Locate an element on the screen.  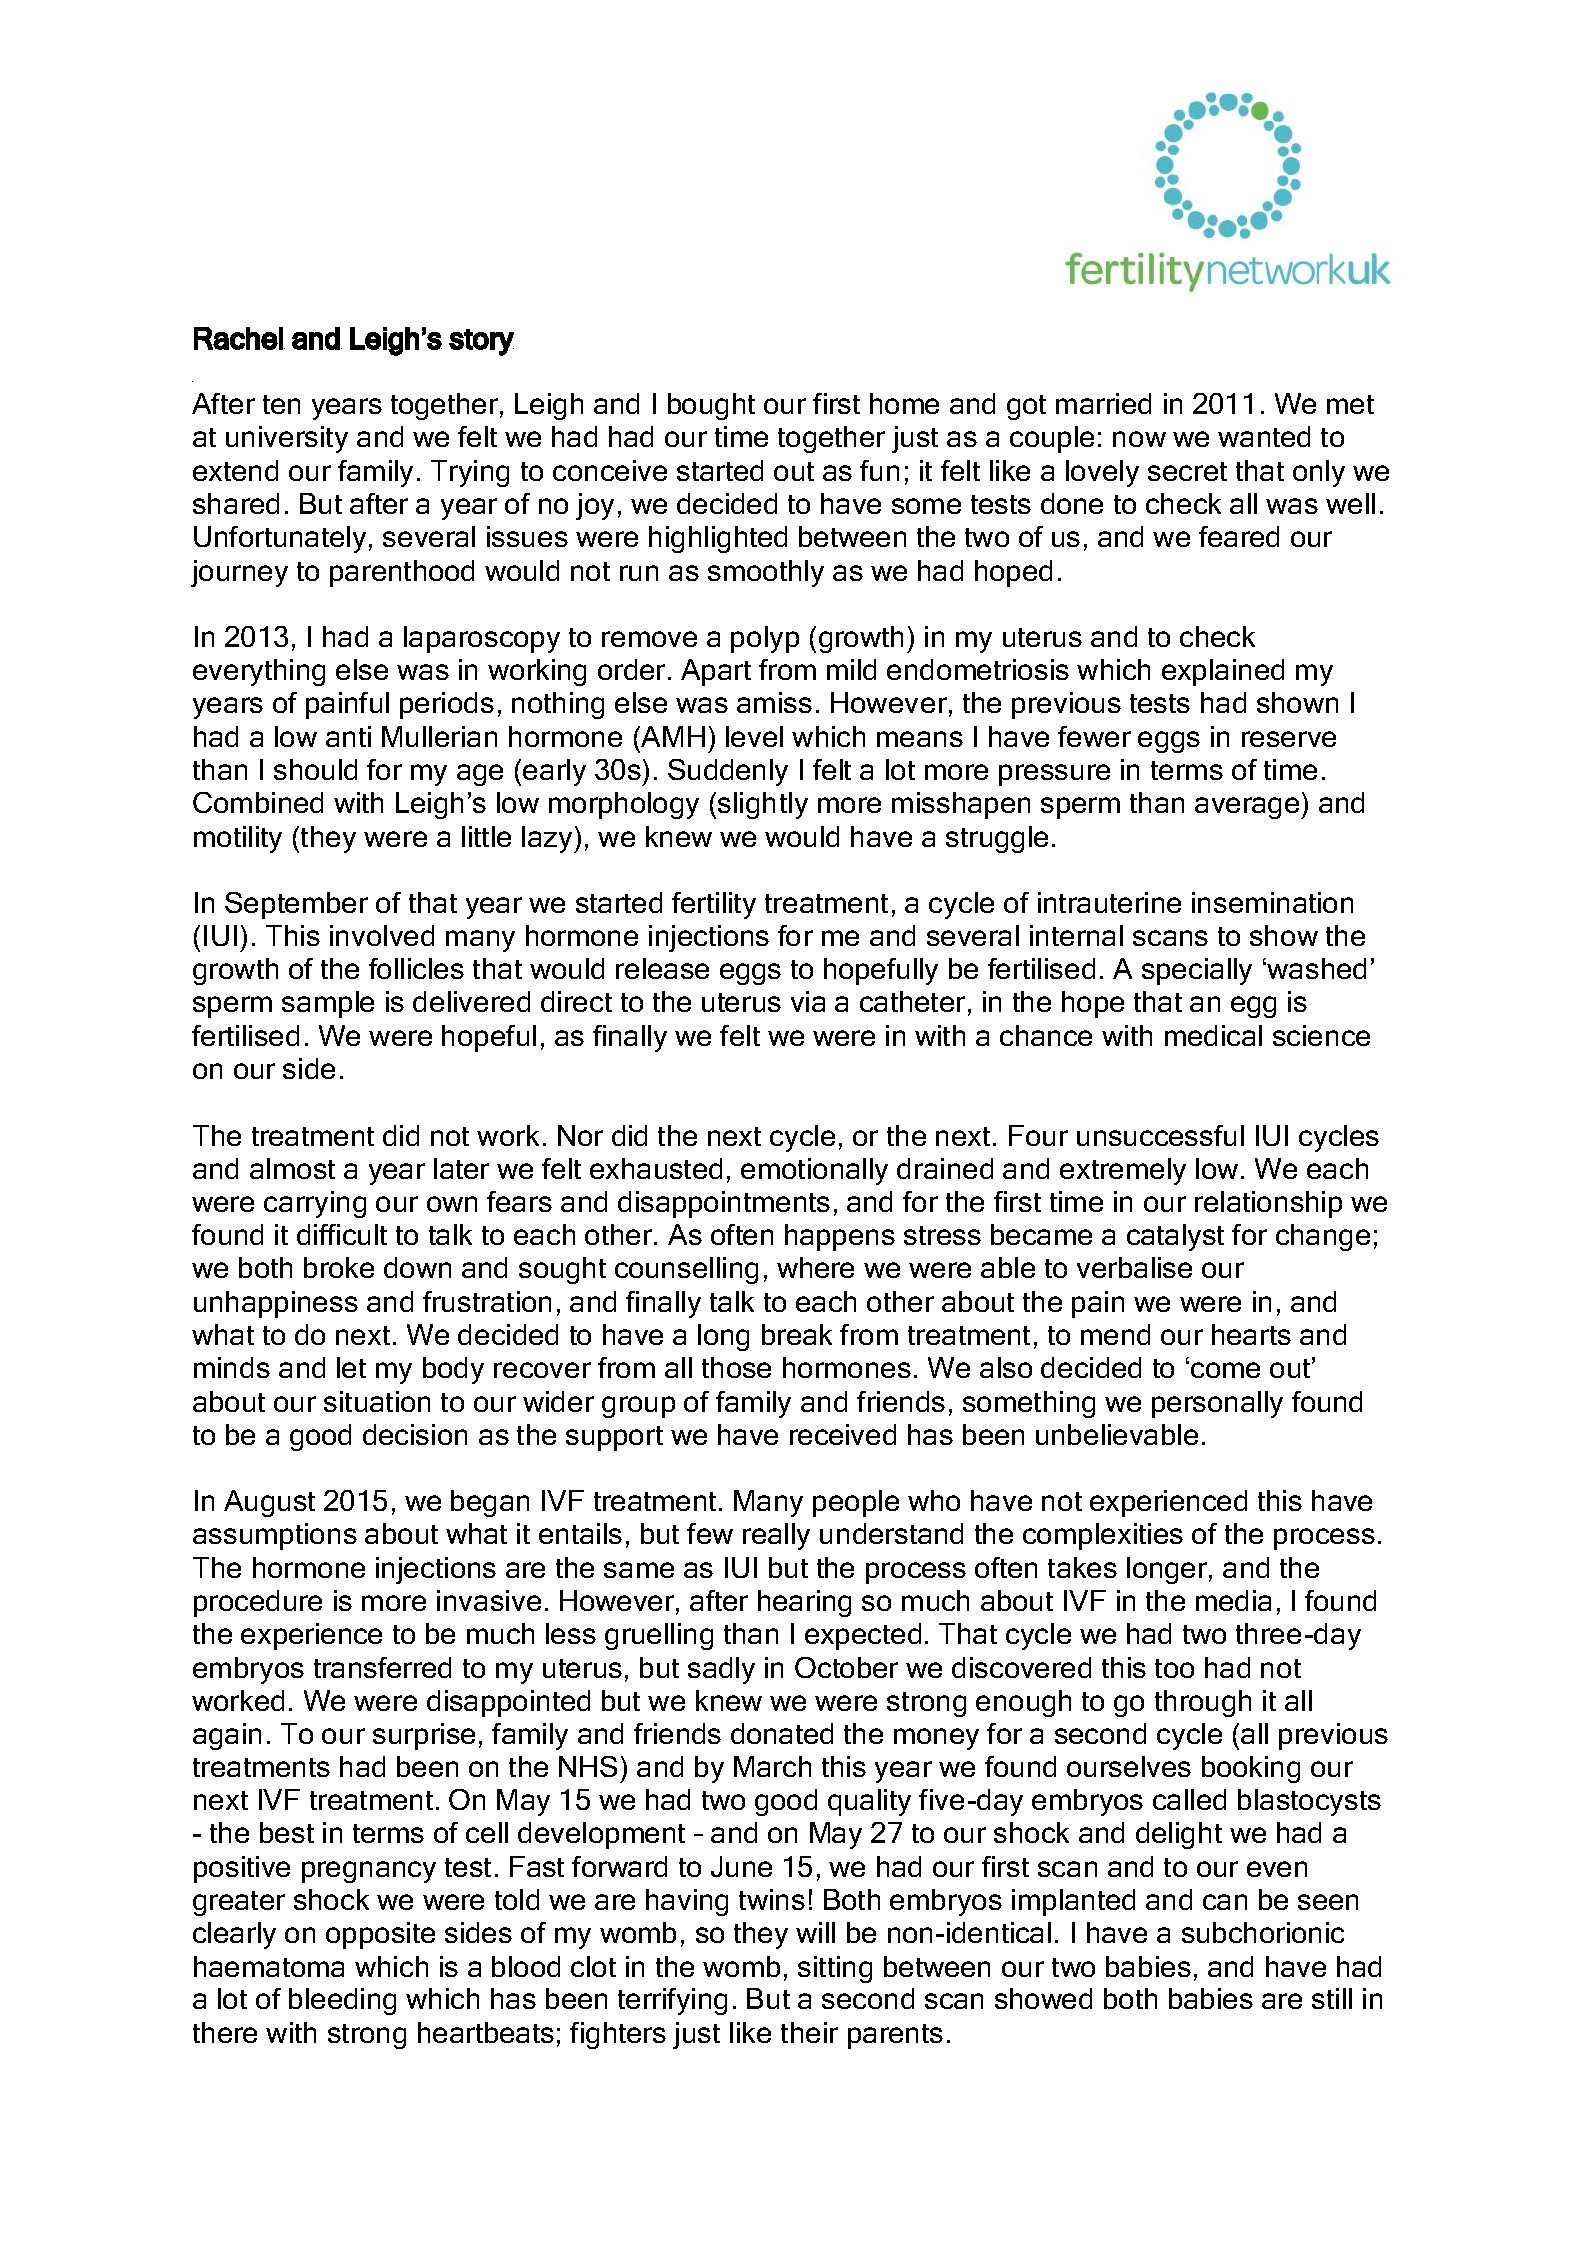
slightly is located at coordinates (763, 805).
